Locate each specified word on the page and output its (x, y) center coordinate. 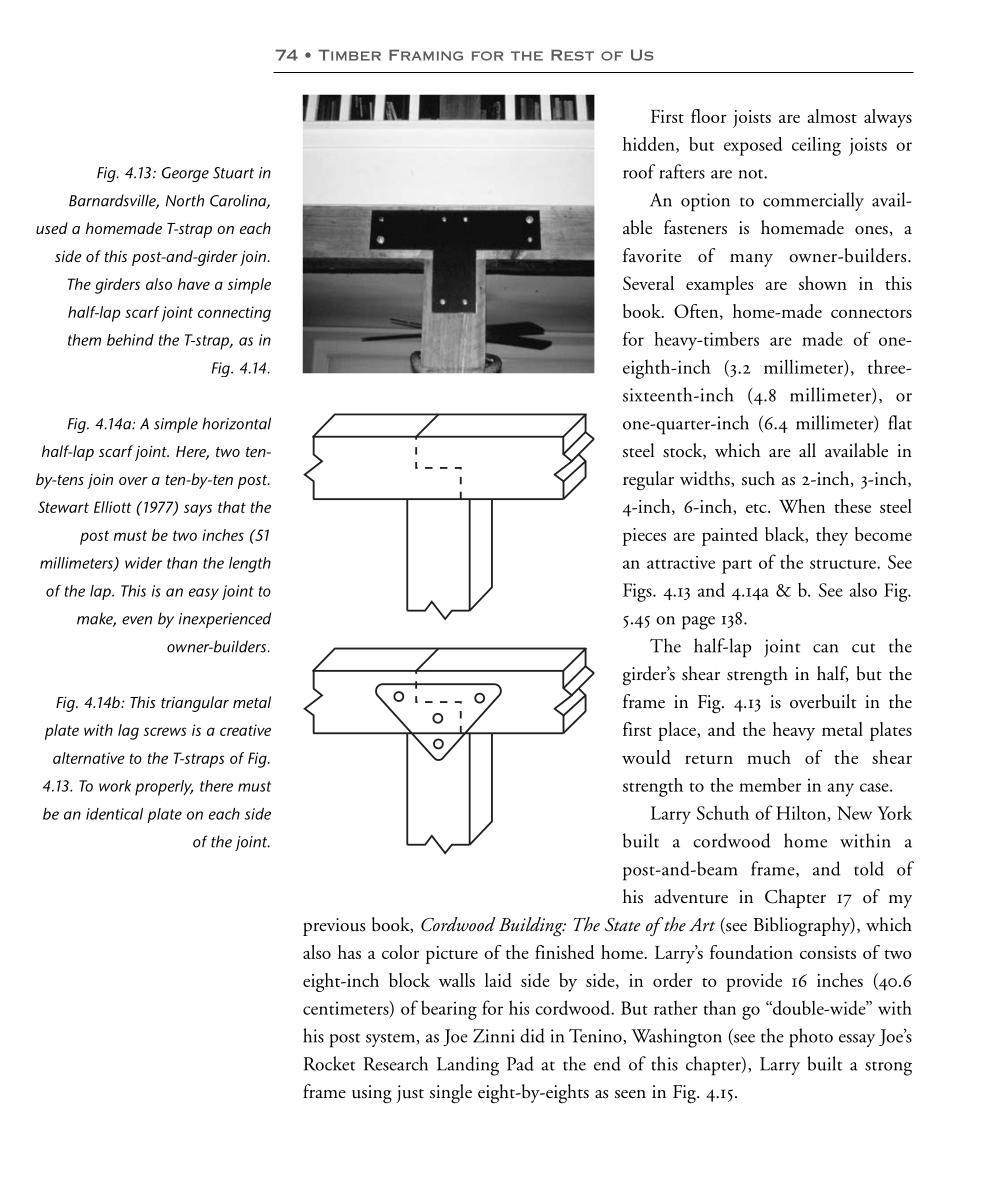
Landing (468, 1066)
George (185, 174)
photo (811, 1038)
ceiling (816, 146)
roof (639, 171)
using (372, 1094)
